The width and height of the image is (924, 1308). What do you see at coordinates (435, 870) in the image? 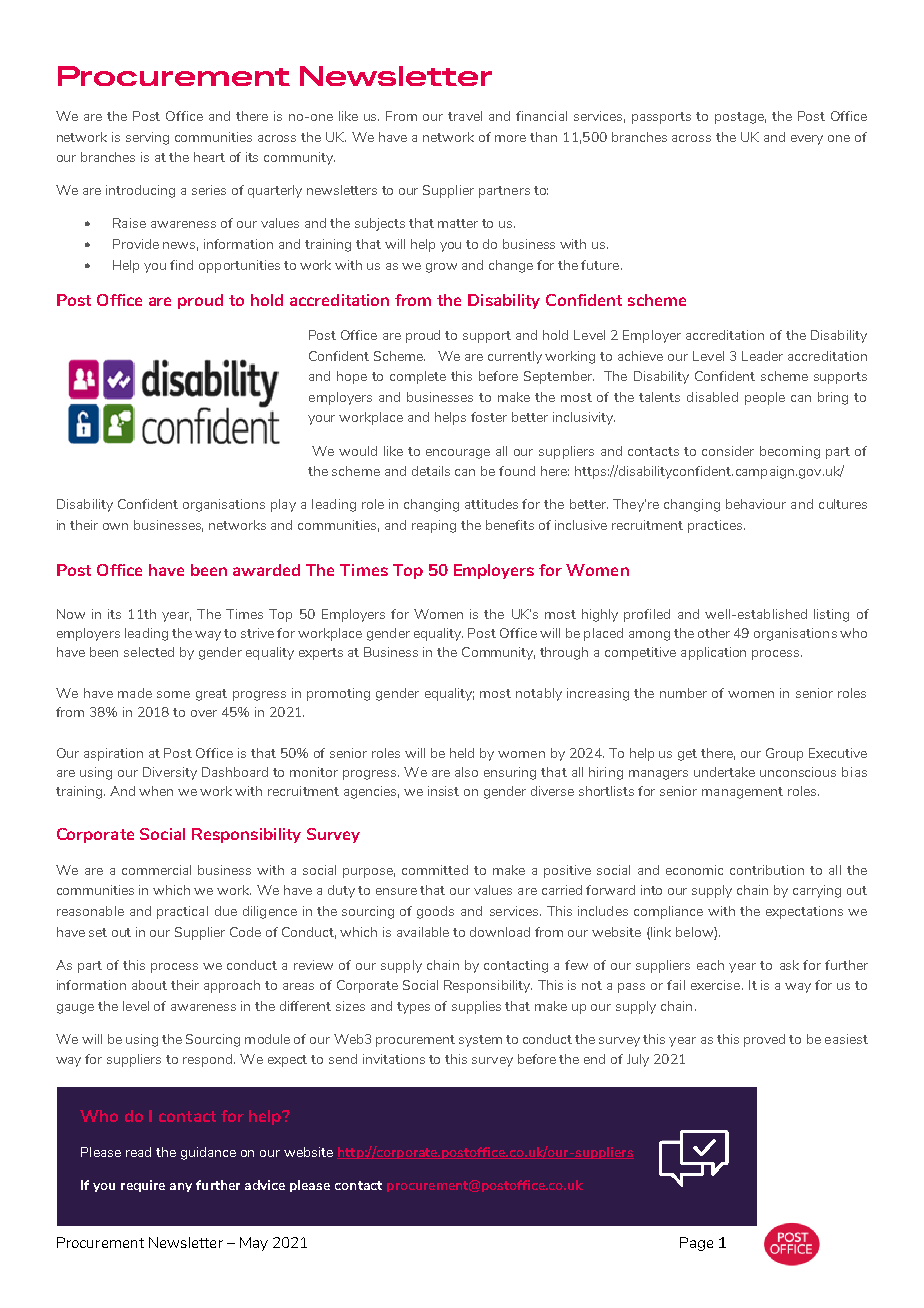
I see `committed` at bounding box center [435, 870].
